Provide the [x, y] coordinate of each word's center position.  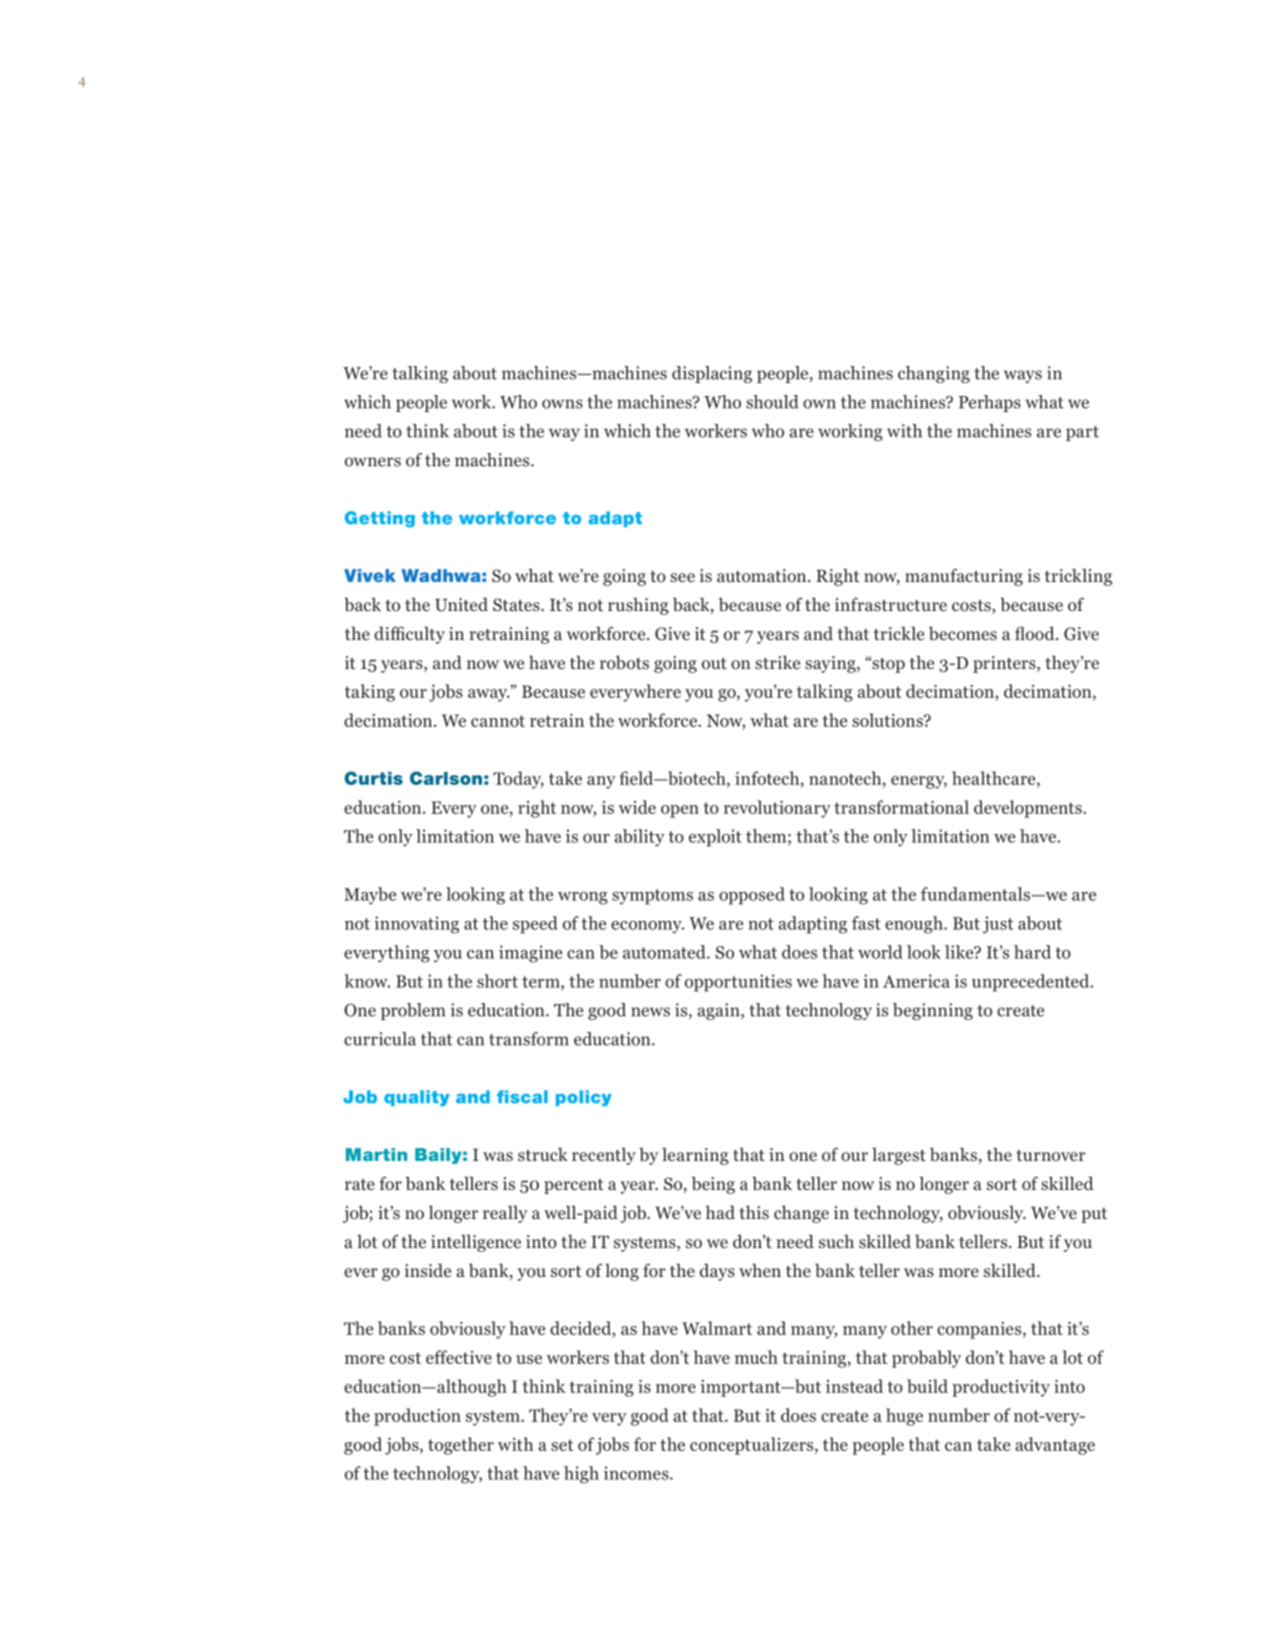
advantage [1055, 1446]
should [772, 402]
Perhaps [990, 403]
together [461, 1446]
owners [373, 462]
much [756, 1357]
